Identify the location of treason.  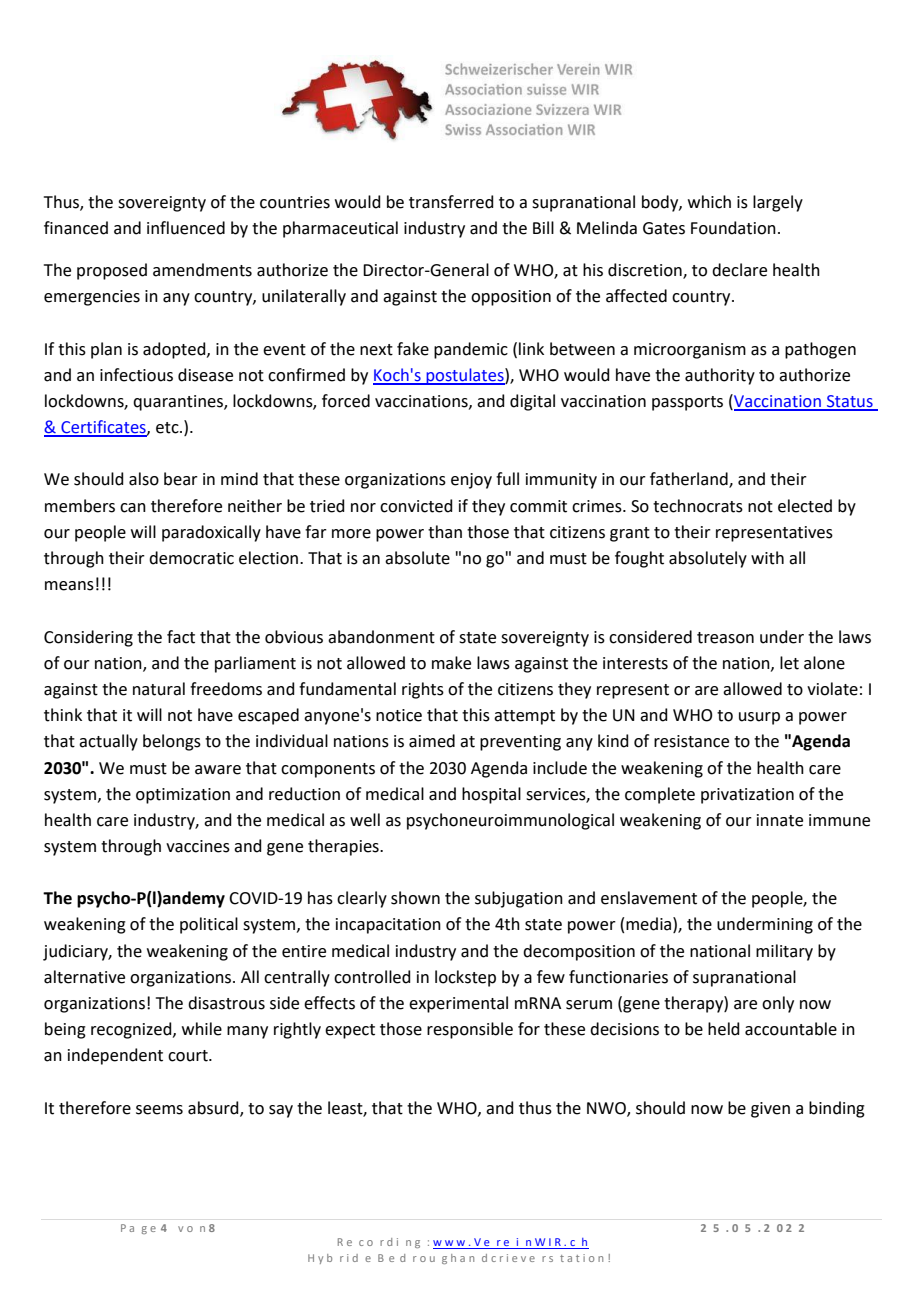
(725, 638).
